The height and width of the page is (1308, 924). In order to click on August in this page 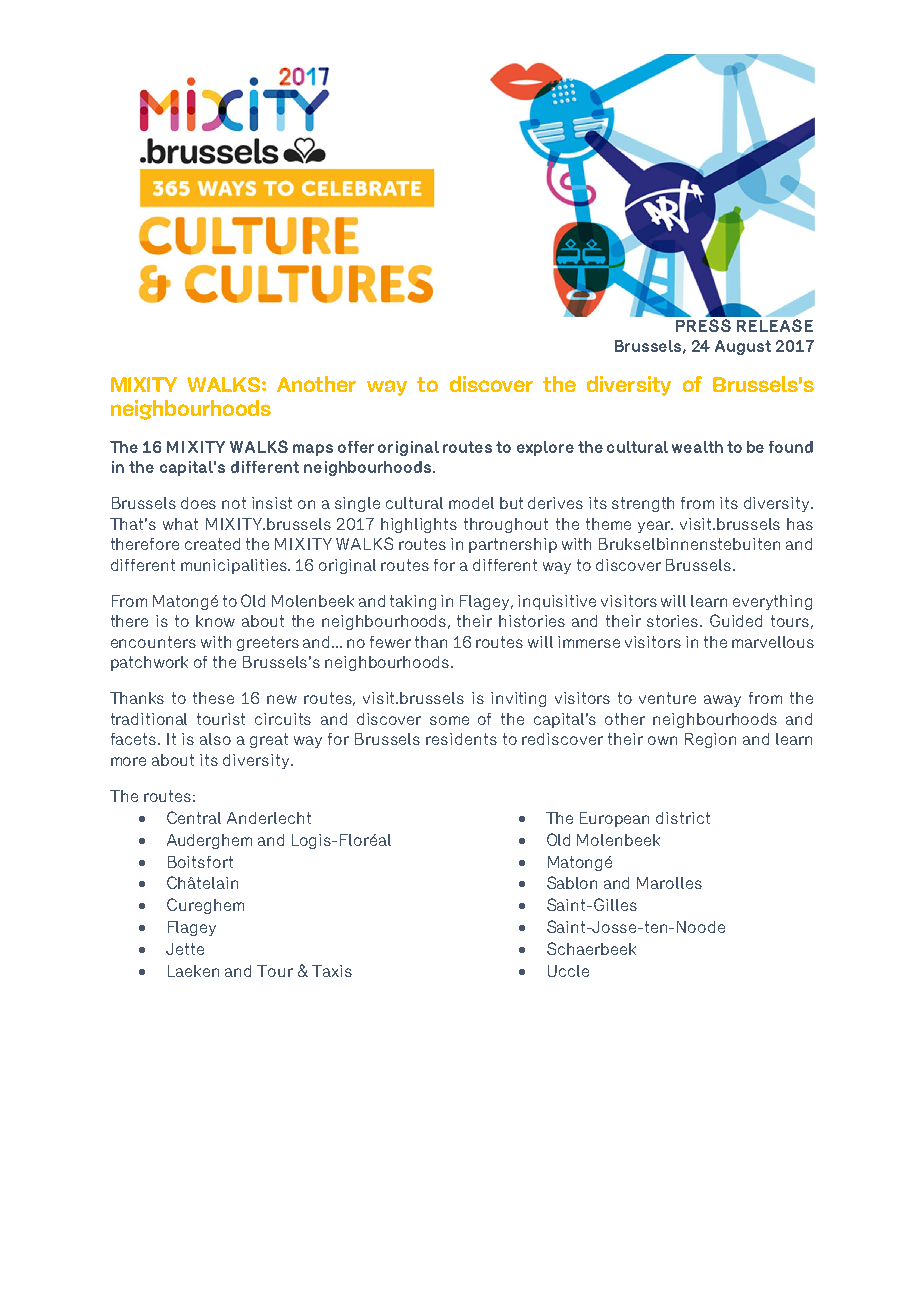, I will do `click(743, 347)`.
